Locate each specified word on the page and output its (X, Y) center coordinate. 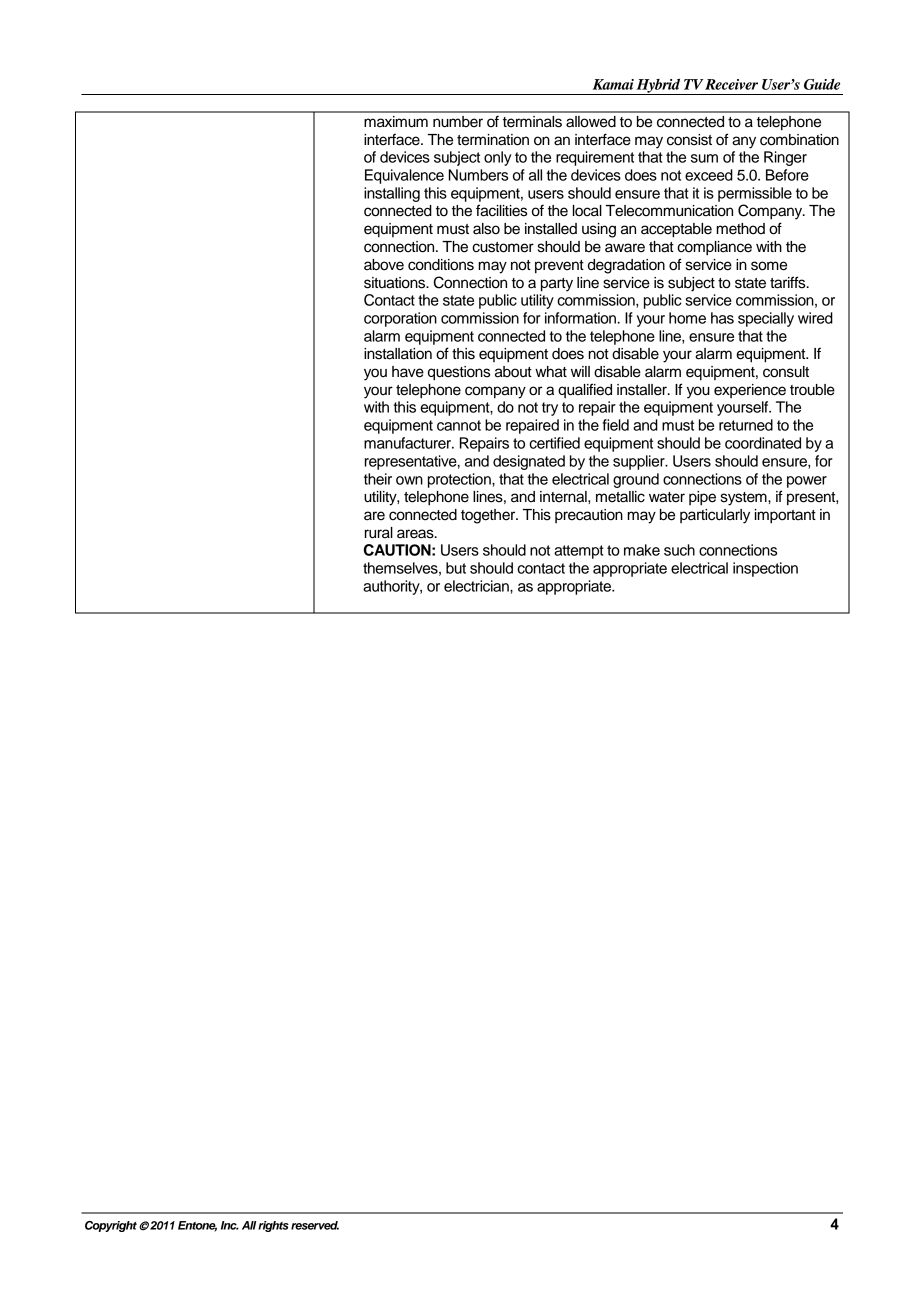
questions (459, 373)
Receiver (731, 84)
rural (379, 533)
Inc (230, 1225)
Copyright (111, 1226)
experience (750, 391)
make (642, 550)
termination (493, 140)
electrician (477, 586)
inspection (765, 569)
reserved (315, 1225)
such (679, 550)
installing (392, 194)
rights (273, 1226)
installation (398, 354)
